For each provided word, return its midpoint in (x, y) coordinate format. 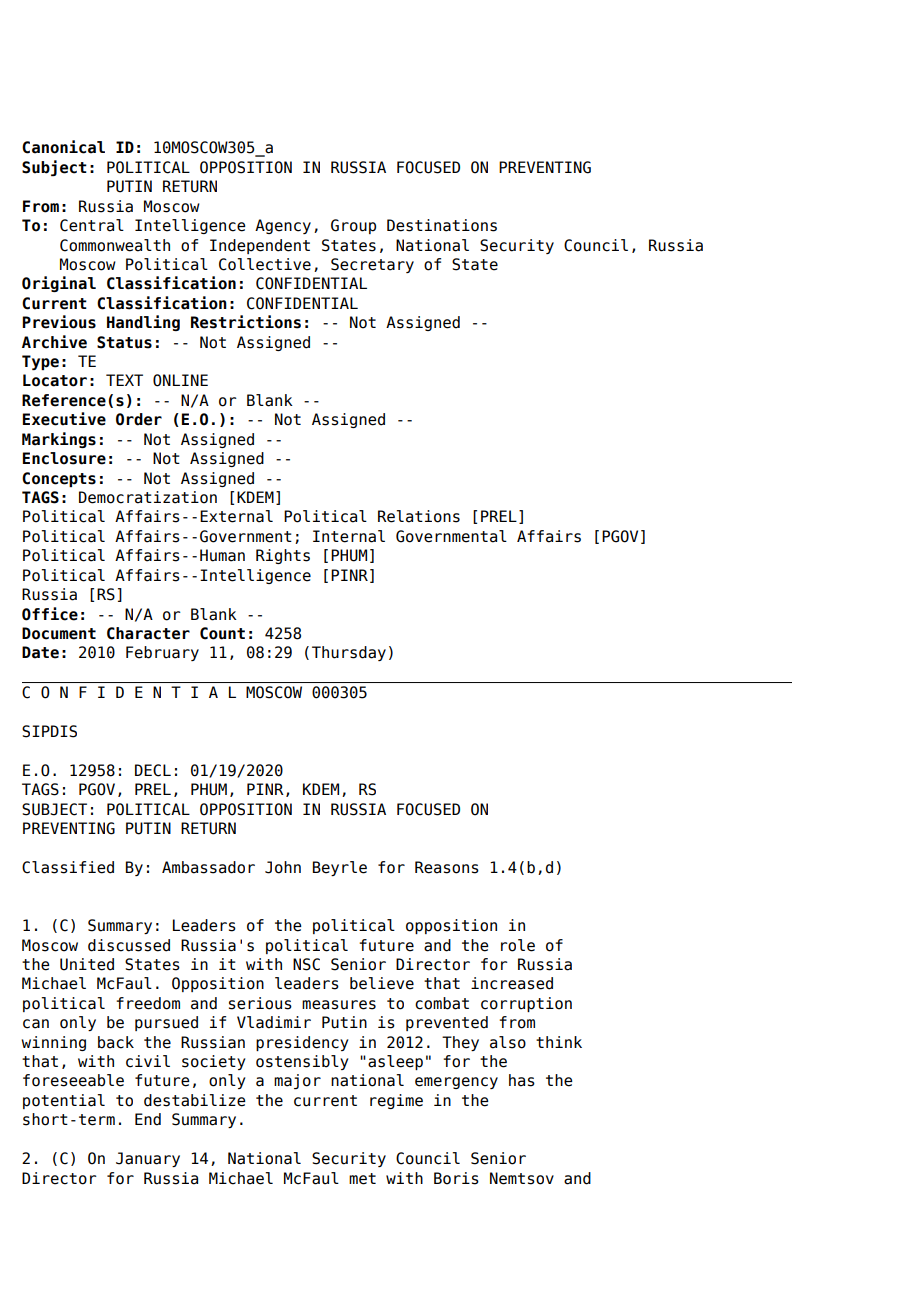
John (283, 867)
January (148, 1159)
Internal (349, 536)
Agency (283, 226)
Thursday (349, 653)
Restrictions (246, 322)
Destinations (442, 225)
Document (59, 633)
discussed (129, 945)
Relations (419, 516)
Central (92, 225)
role (518, 945)
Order (139, 419)
